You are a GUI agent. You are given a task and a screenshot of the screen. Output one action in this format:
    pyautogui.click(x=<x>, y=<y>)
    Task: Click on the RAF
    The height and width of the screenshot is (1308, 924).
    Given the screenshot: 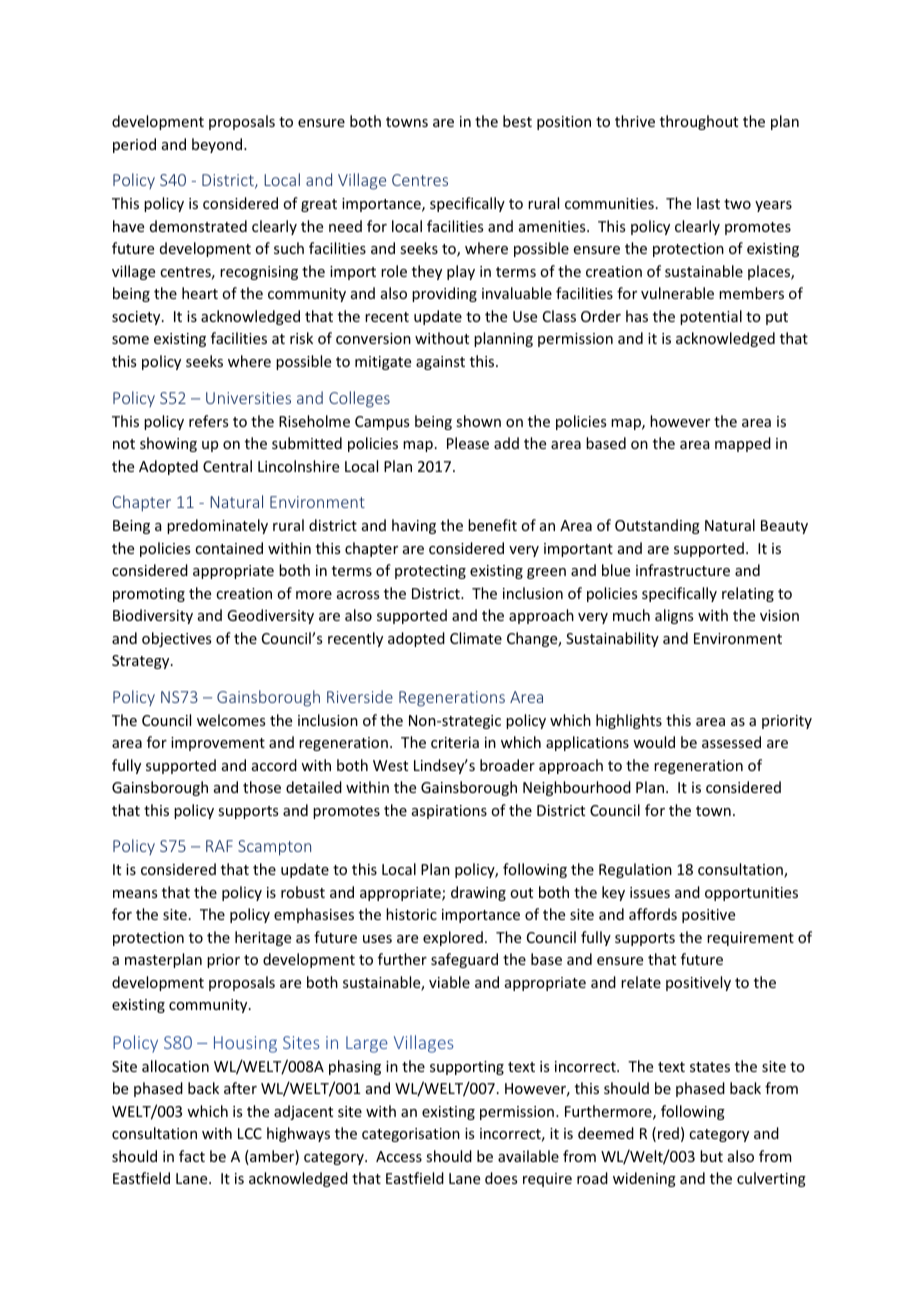 What is the action you would take?
    pyautogui.click(x=219, y=846)
